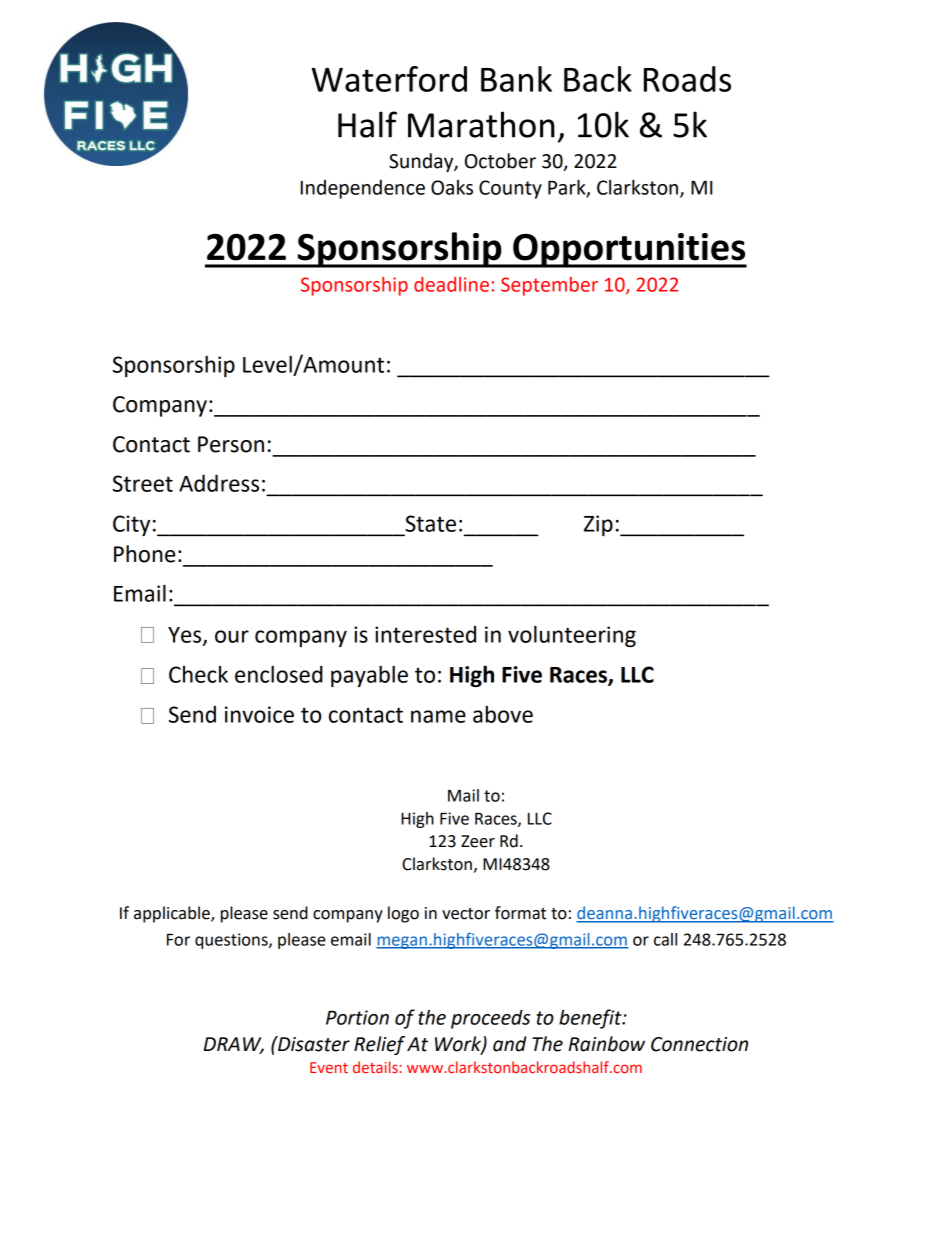 The width and height of the document is (952, 1233). What do you see at coordinates (363, 189) in the document?
I see `Independence` at bounding box center [363, 189].
